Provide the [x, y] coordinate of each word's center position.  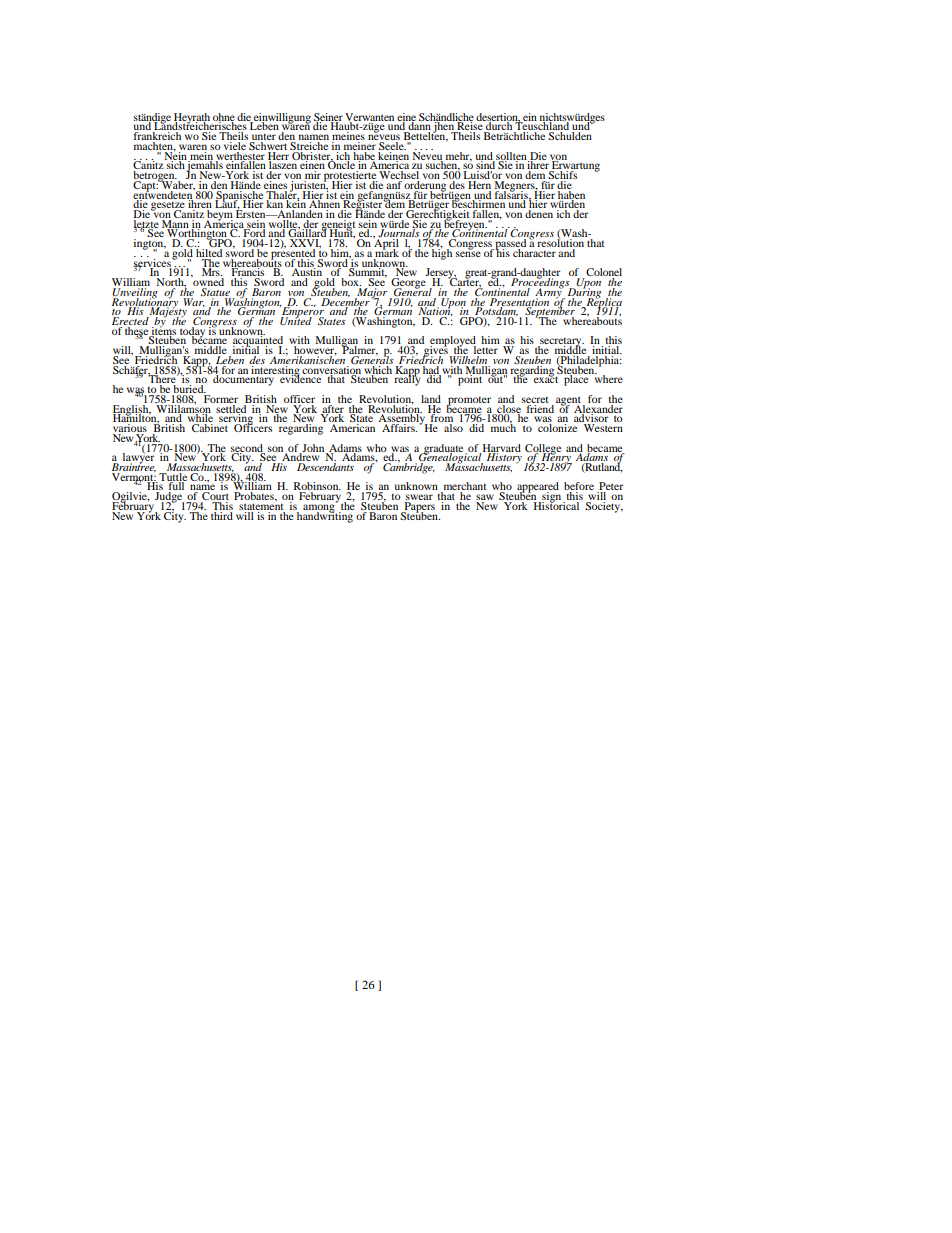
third [222, 514]
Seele [391, 146]
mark [386, 253]
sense [468, 253]
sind [486, 165]
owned [207, 282]
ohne [224, 118]
